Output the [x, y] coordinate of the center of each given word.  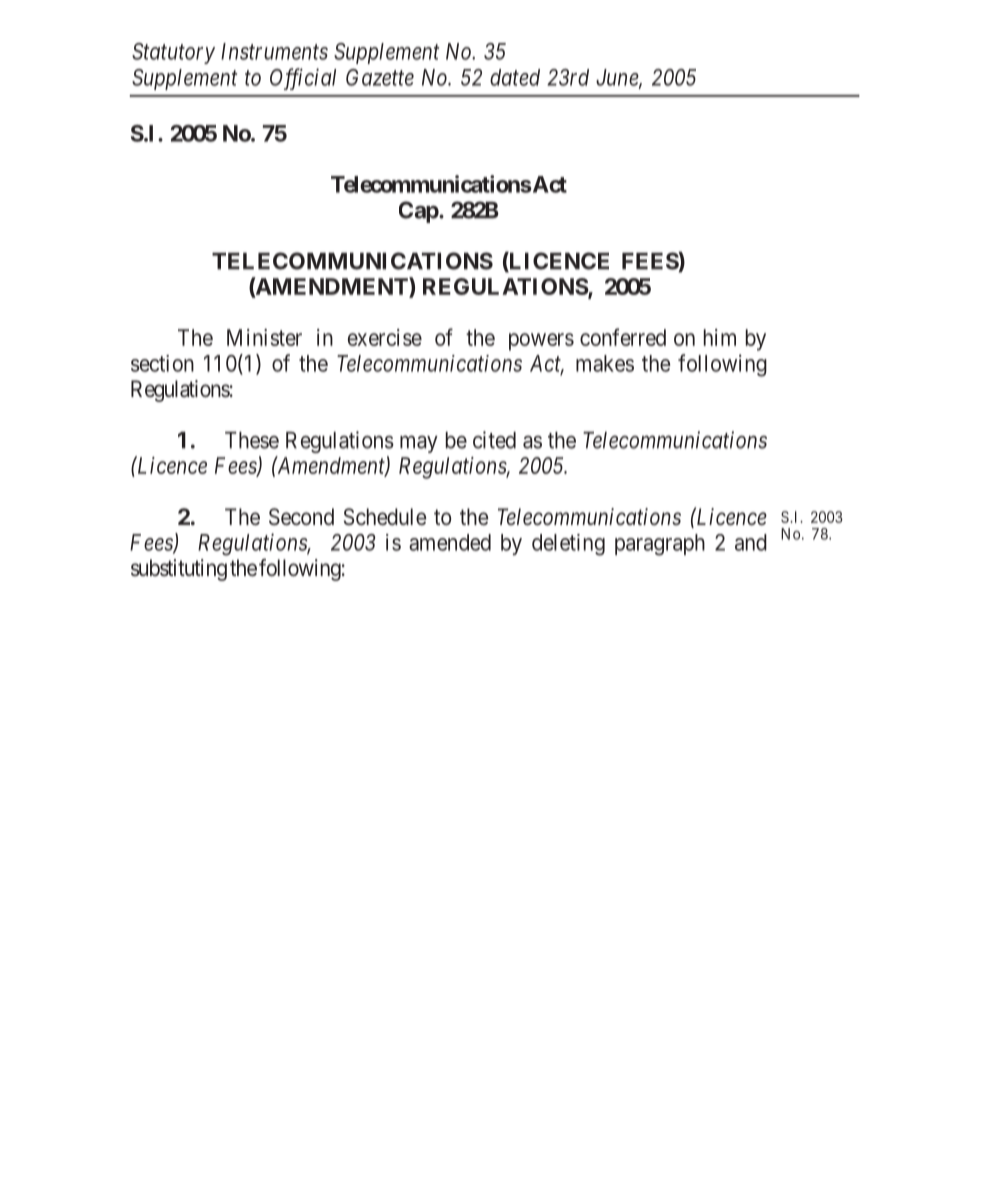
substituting [179, 570]
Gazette [380, 77]
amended [450, 542]
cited [494, 440]
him [720, 337]
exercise [385, 337]
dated [515, 77]
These [252, 440]
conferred [623, 337]
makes [605, 363]
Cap [419, 212]
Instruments [274, 51]
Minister [264, 337]
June [618, 78]
